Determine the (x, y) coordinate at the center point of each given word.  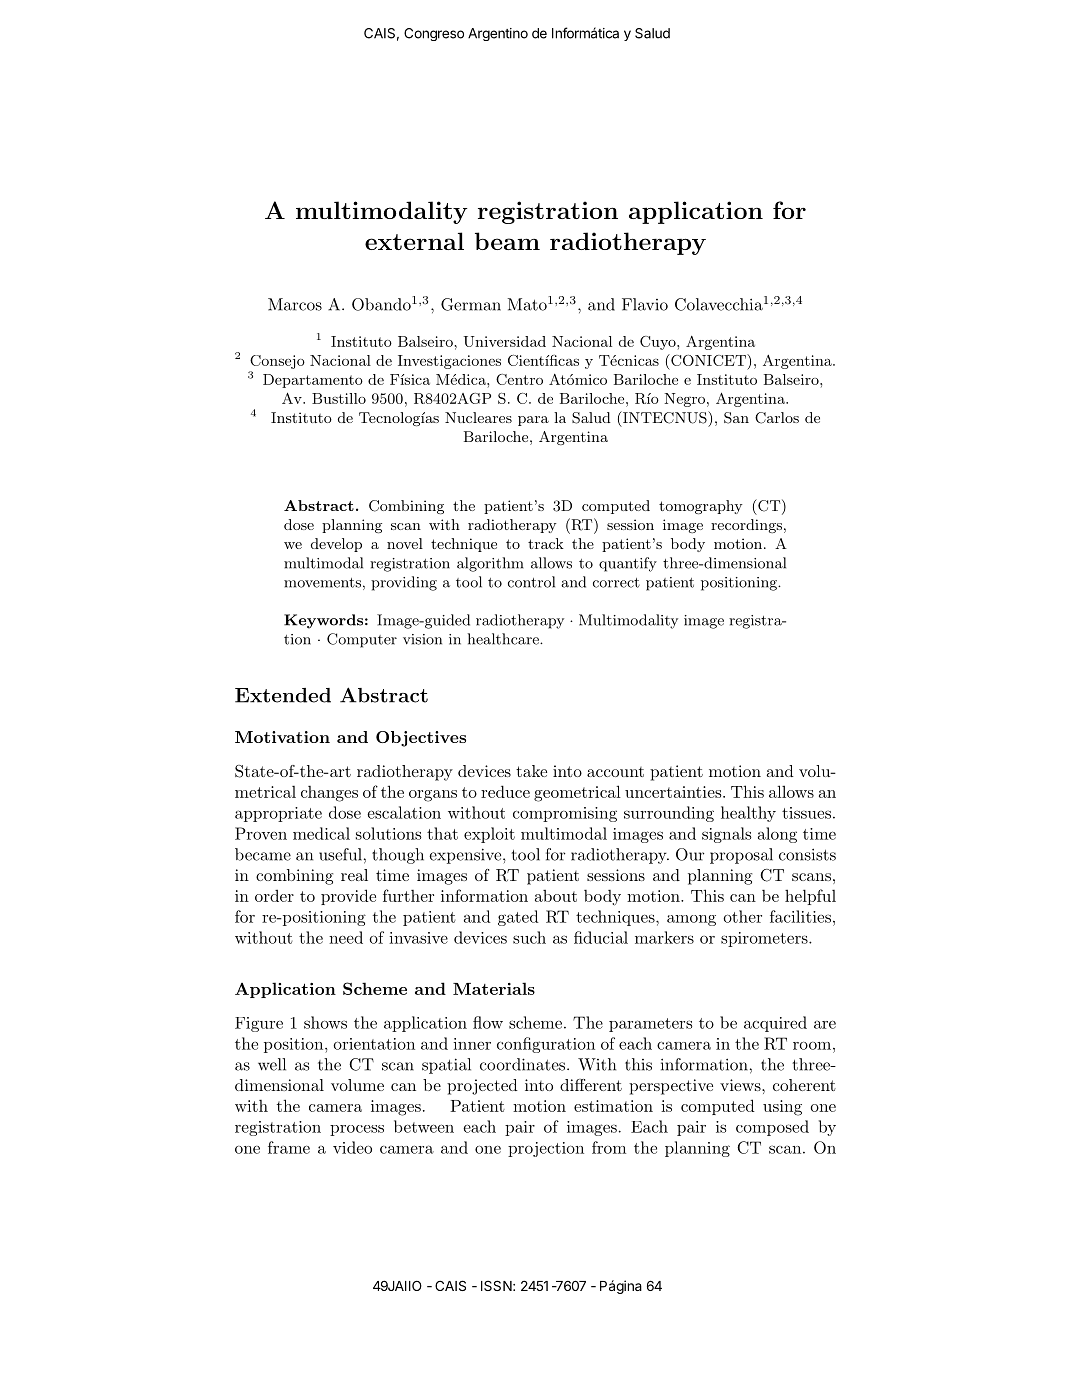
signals (727, 835)
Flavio (645, 304)
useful (340, 854)
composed (772, 1128)
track (546, 543)
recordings (746, 526)
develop (336, 545)
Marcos (295, 304)
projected (482, 1087)
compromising (565, 814)
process (357, 1130)
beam (507, 241)
